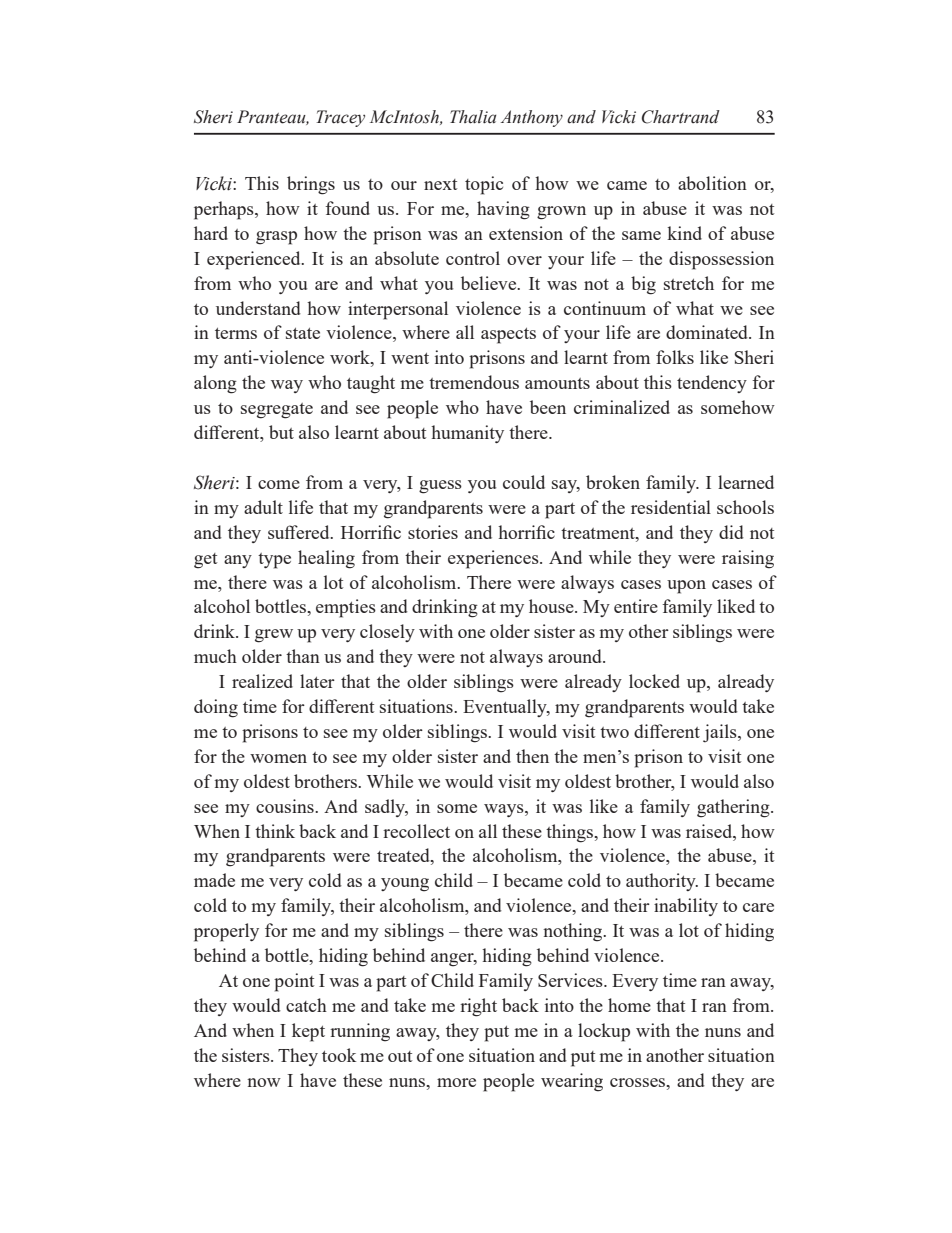  I want to click on brings, so click(311, 185).
